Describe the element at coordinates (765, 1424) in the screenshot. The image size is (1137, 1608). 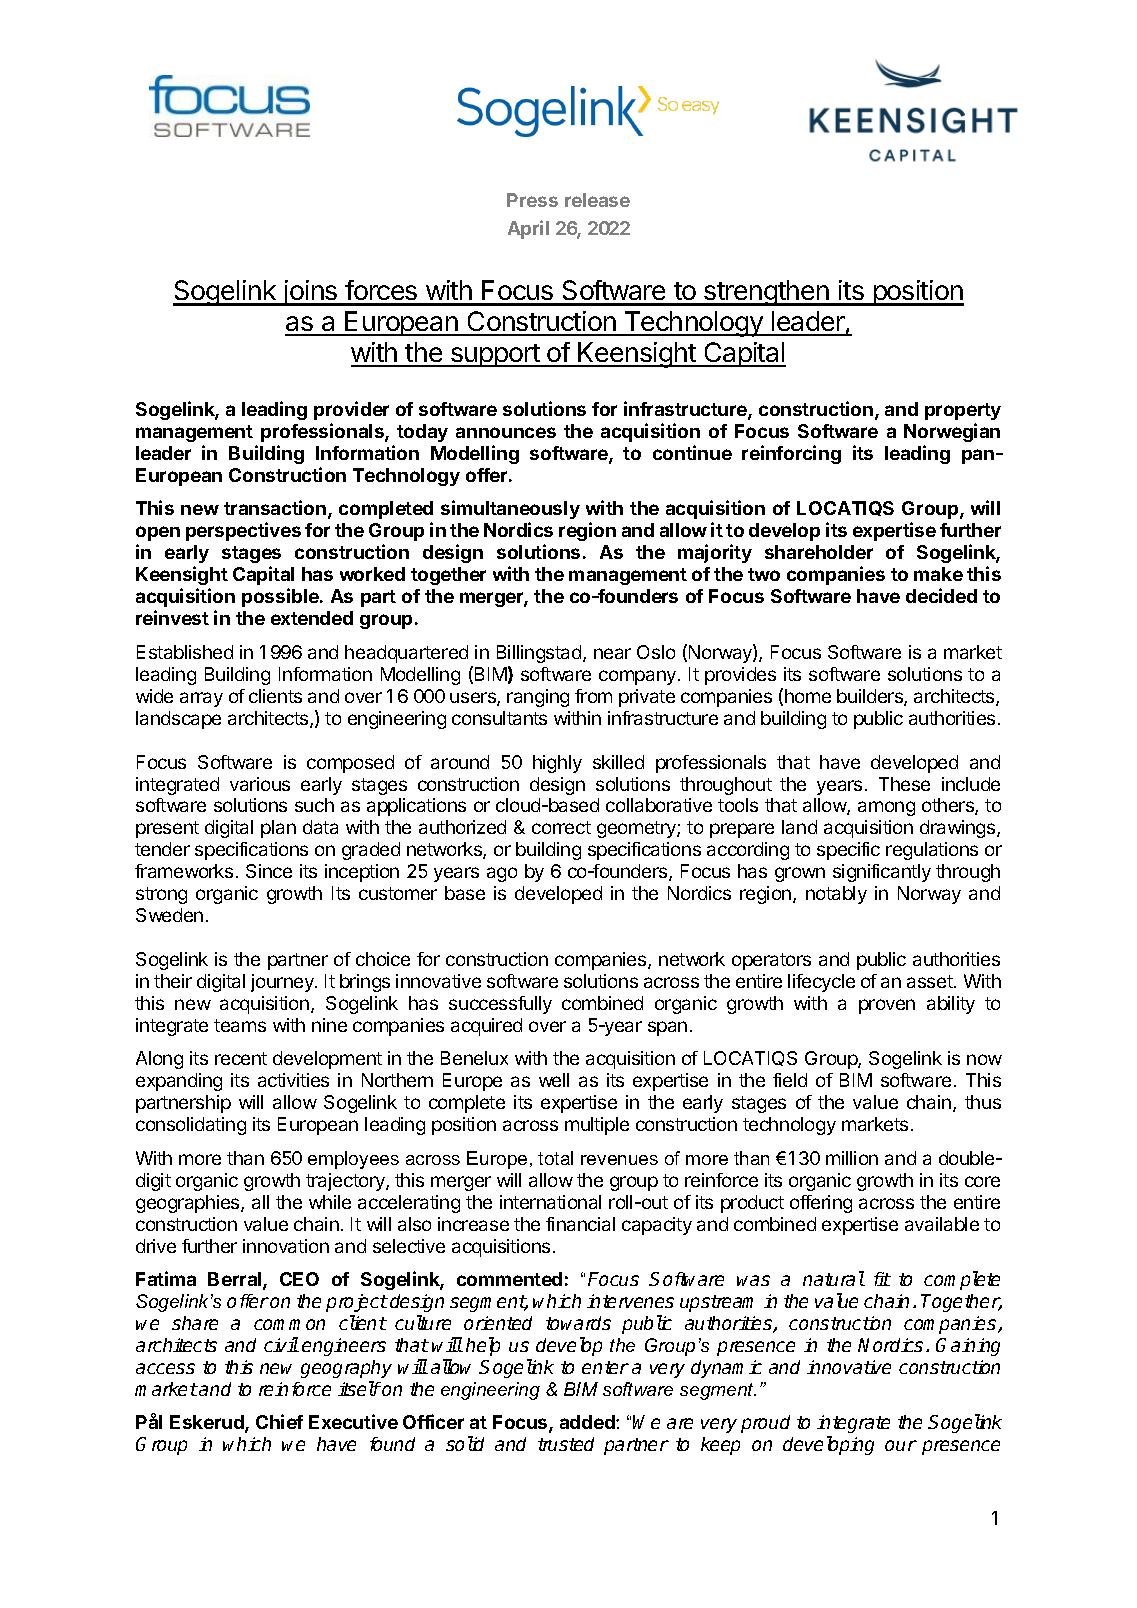
I see `proud` at that location.
